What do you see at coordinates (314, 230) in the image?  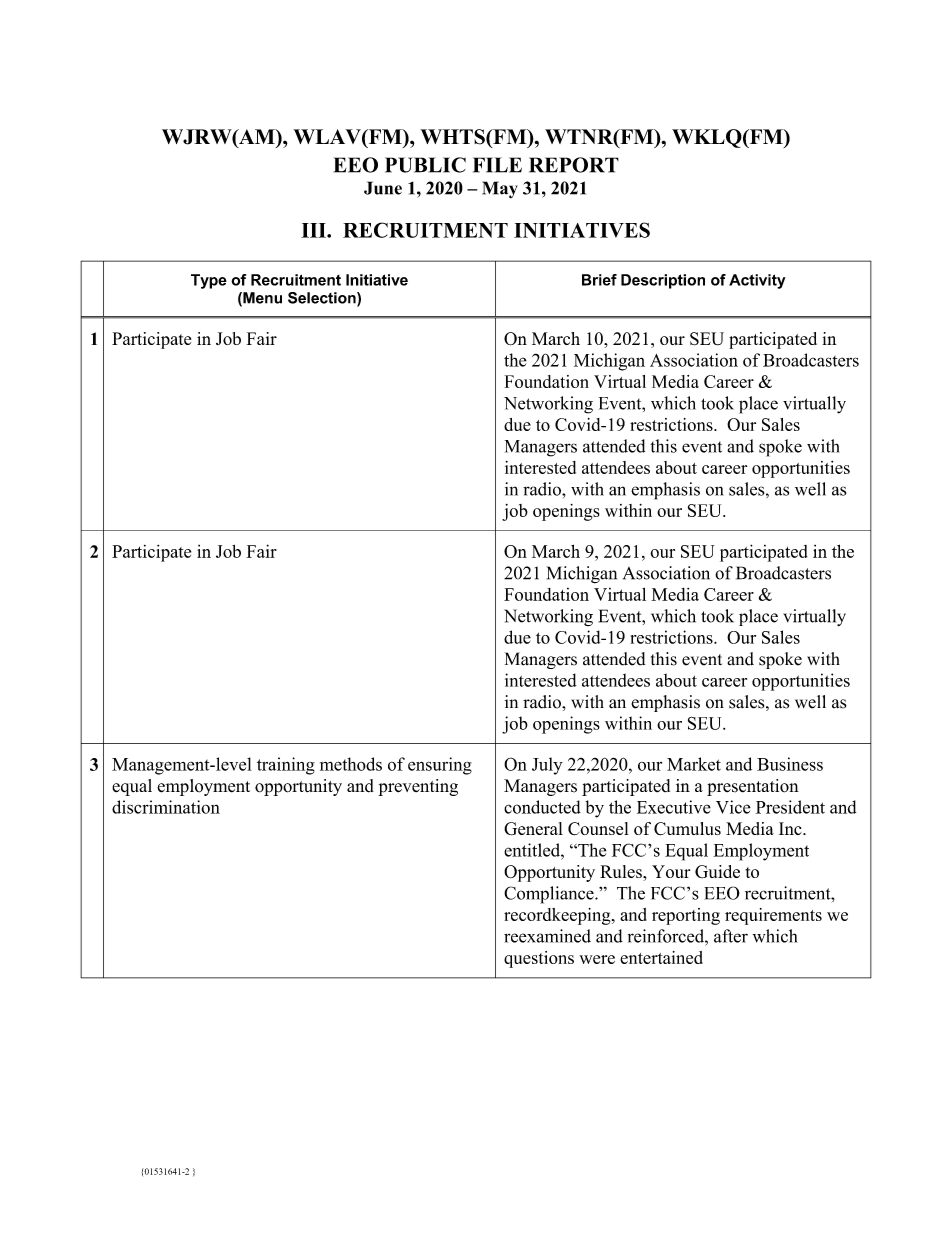 I see `III` at bounding box center [314, 230].
